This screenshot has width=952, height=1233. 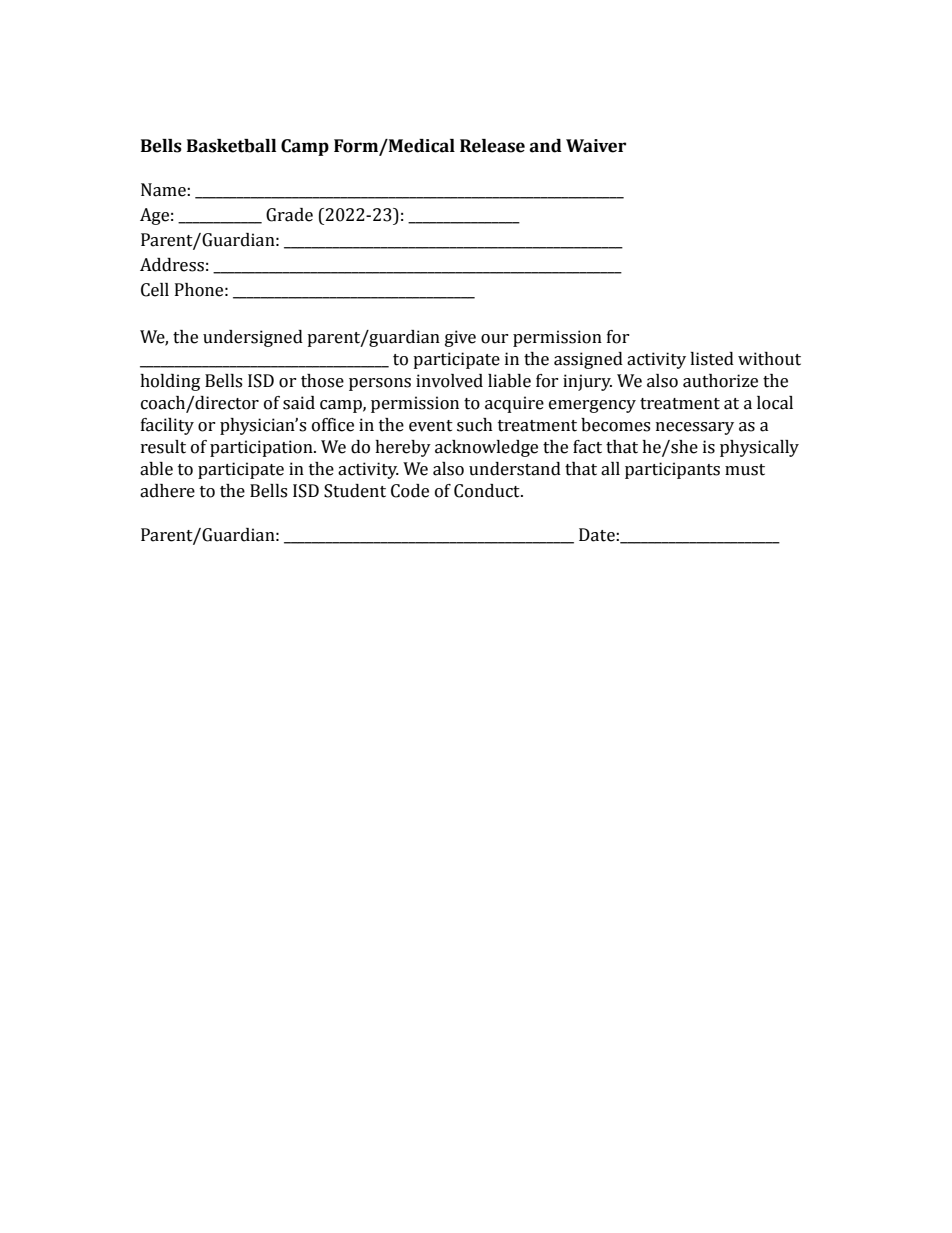 What do you see at coordinates (253, 338) in the screenshot?
I see `undersigned` at bounding box center [253, 338].
